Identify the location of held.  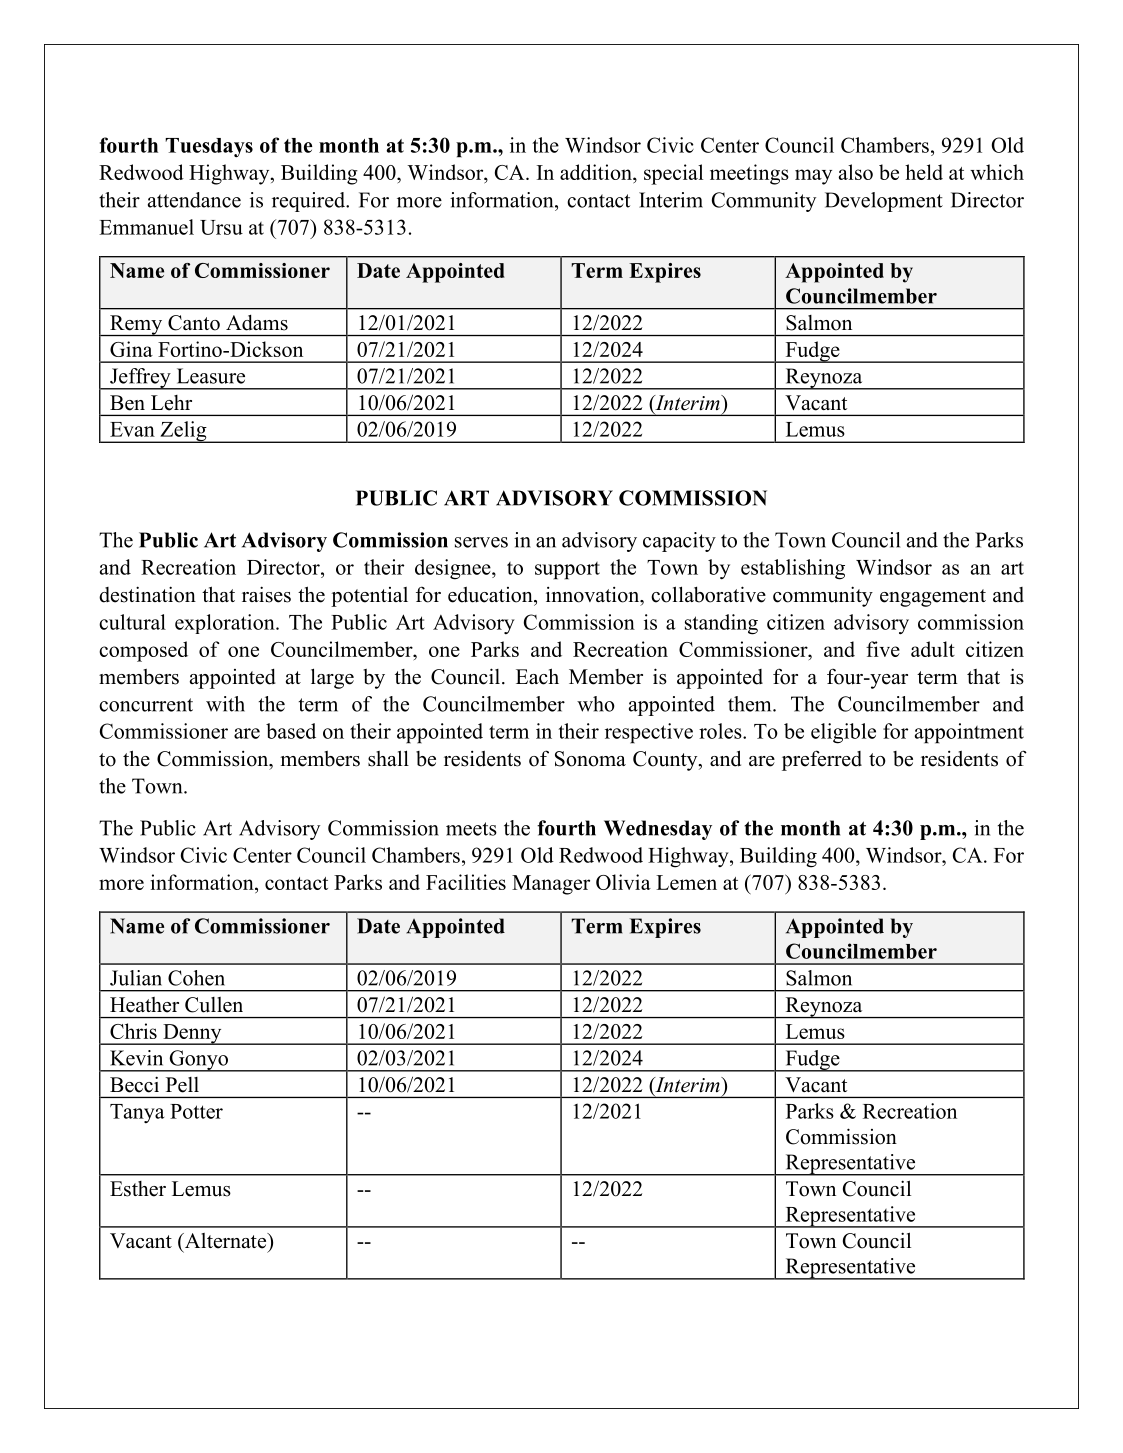
(924, 172).
